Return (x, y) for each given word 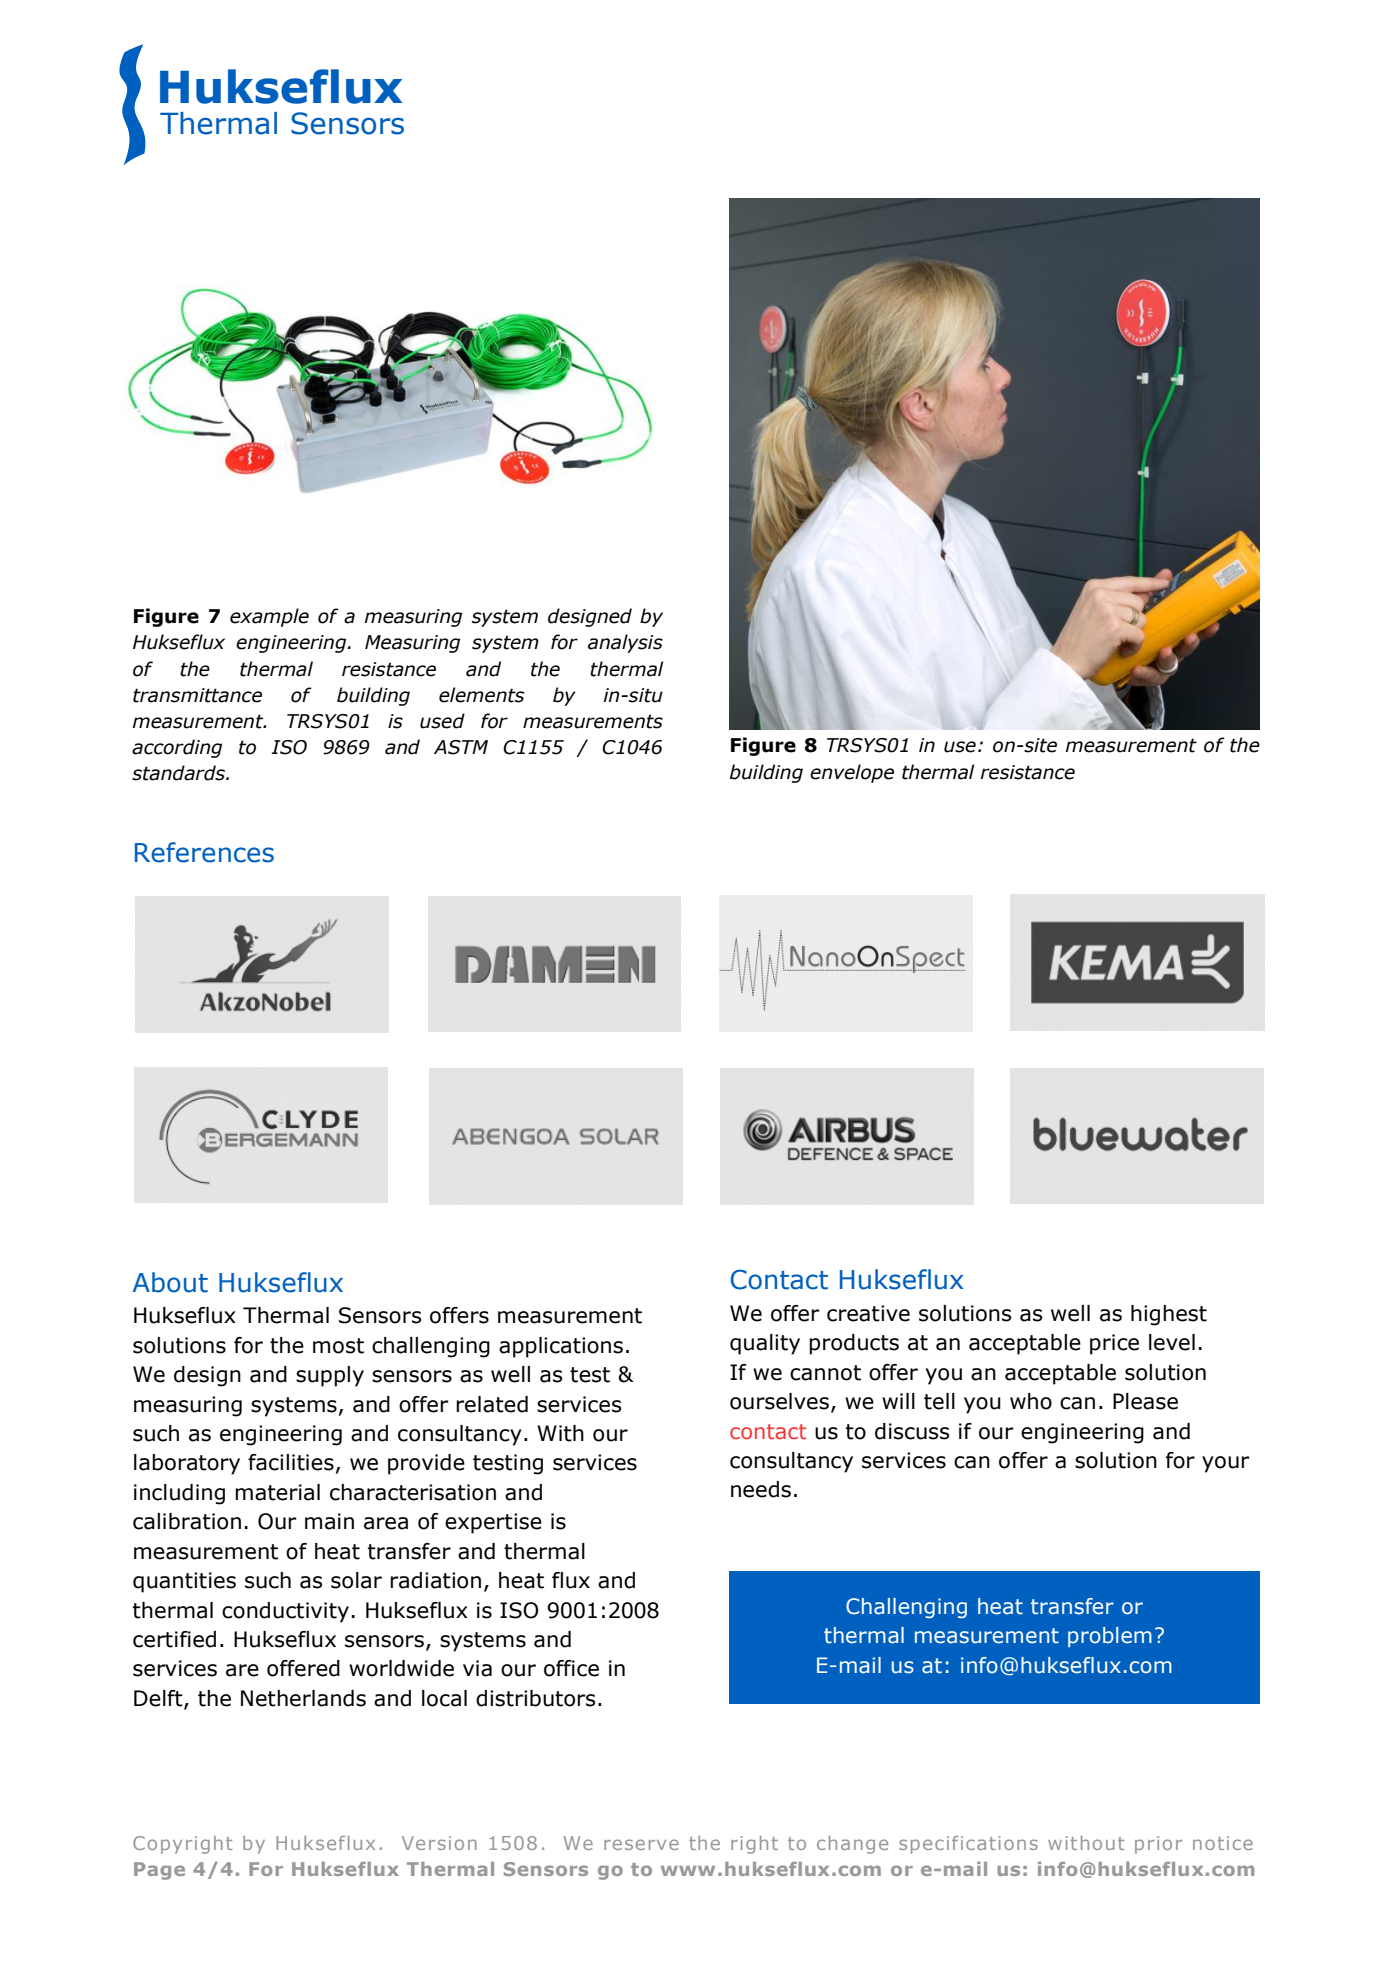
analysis (625, 643)
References (204, 852)
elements (481, 695)
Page (159, 1871)
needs (761, 1489)
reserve (641, 1844)
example (269, 617)
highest (1169, 1315)
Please (1145, 1401)
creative (868, 1313)
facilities (291, 1462)
